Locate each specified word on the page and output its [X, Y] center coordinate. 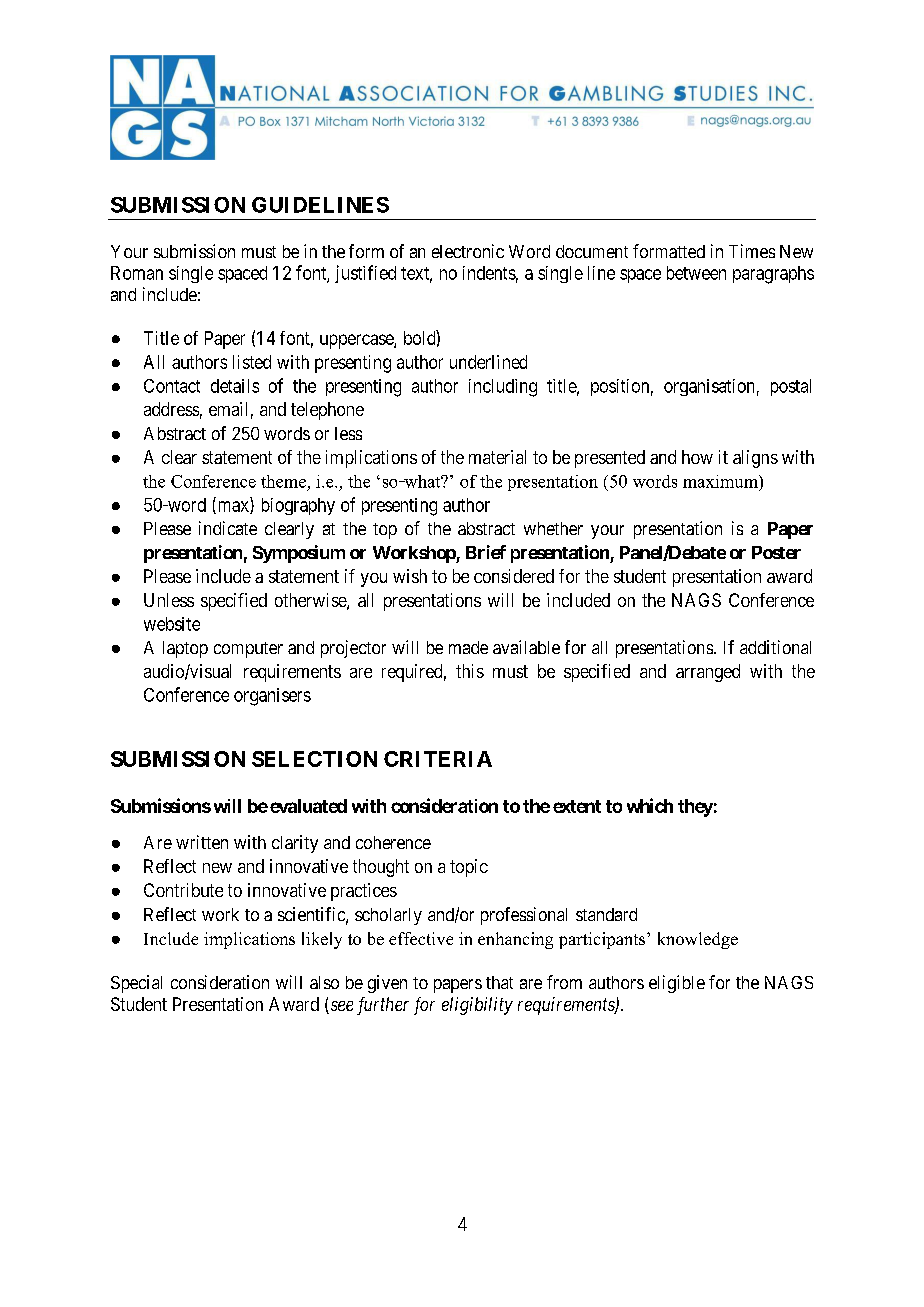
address [171, 409]
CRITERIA [438, 759]
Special [136, 984]
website [172, 624]
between [696, 273]
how [697, 457]
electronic [468, 251]
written [202, 842]
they [695, 808]
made [468, 647]
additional [775, 647]
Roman [137, 273]
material [497, 457]
